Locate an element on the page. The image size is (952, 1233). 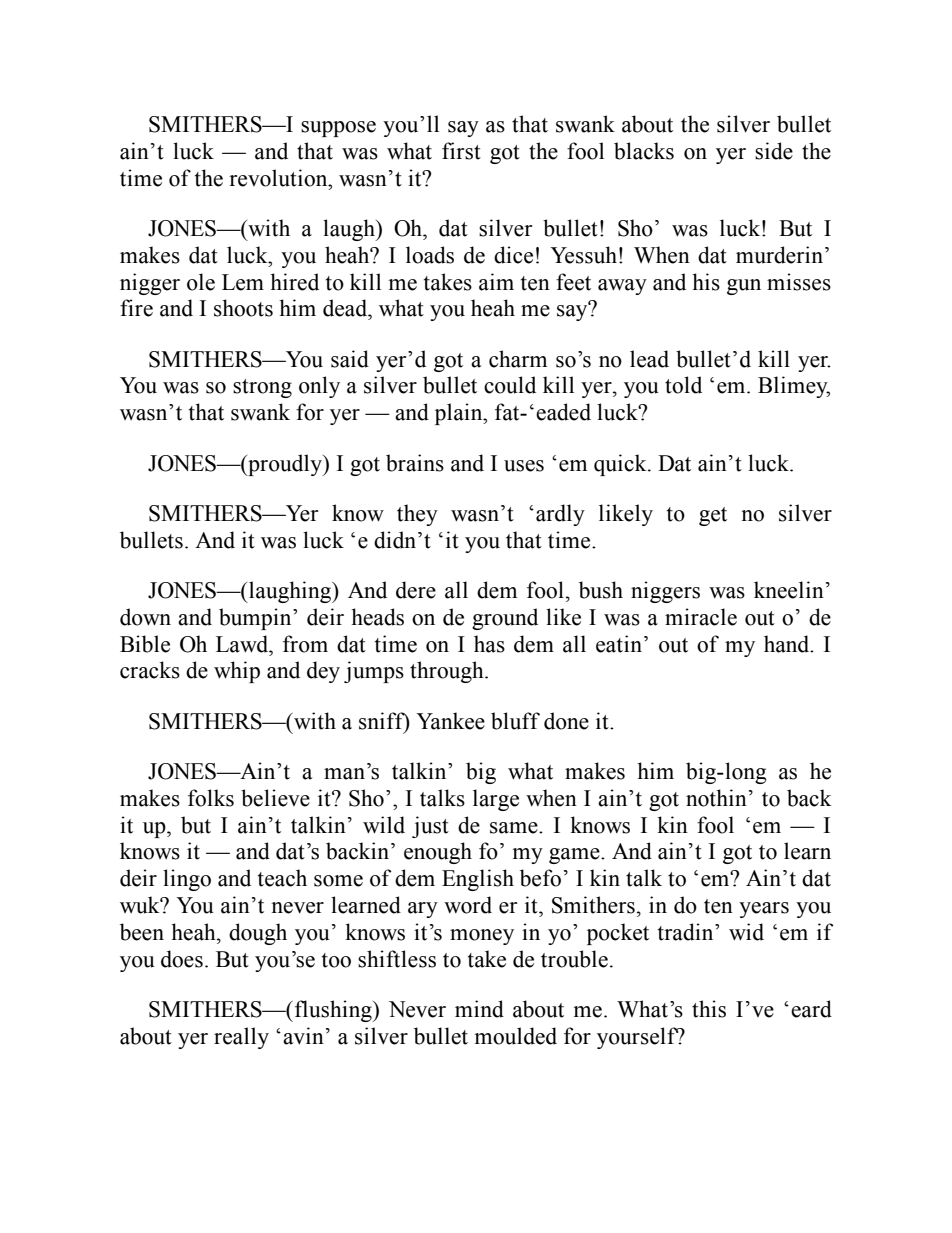
plain is located at coordinates (460, 414).
